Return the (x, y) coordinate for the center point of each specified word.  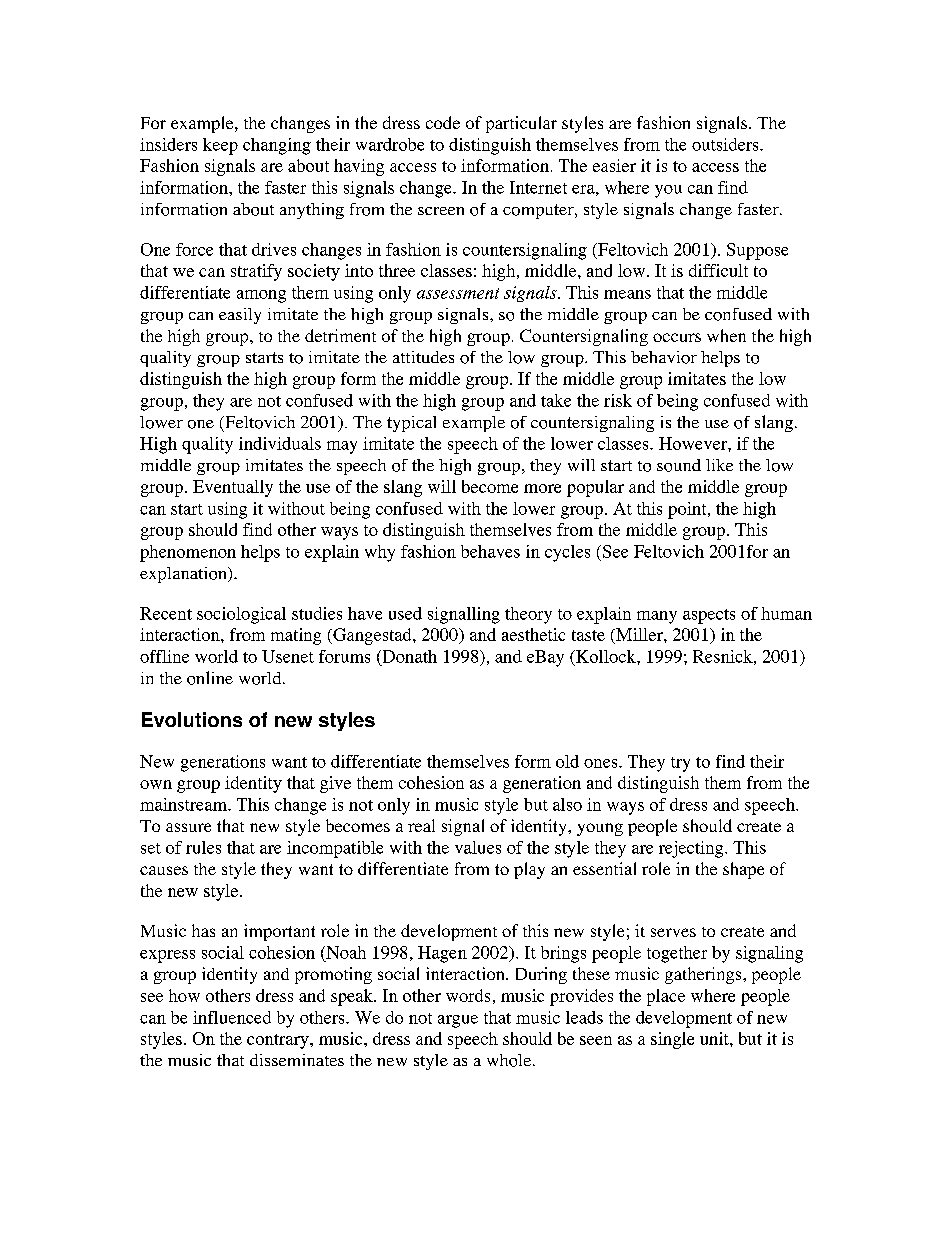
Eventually (233, 488)
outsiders (726, 144)
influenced (232, 1017)
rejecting (692, 849)
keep (220, 146)
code (443, 122)
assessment (458, 293)
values (478, 847)
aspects (709, 616)
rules (203, 847)
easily (240, 316)
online (210, 678)
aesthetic (533, 634)
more (542, 488)
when (726, 335)
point (688, 510)
